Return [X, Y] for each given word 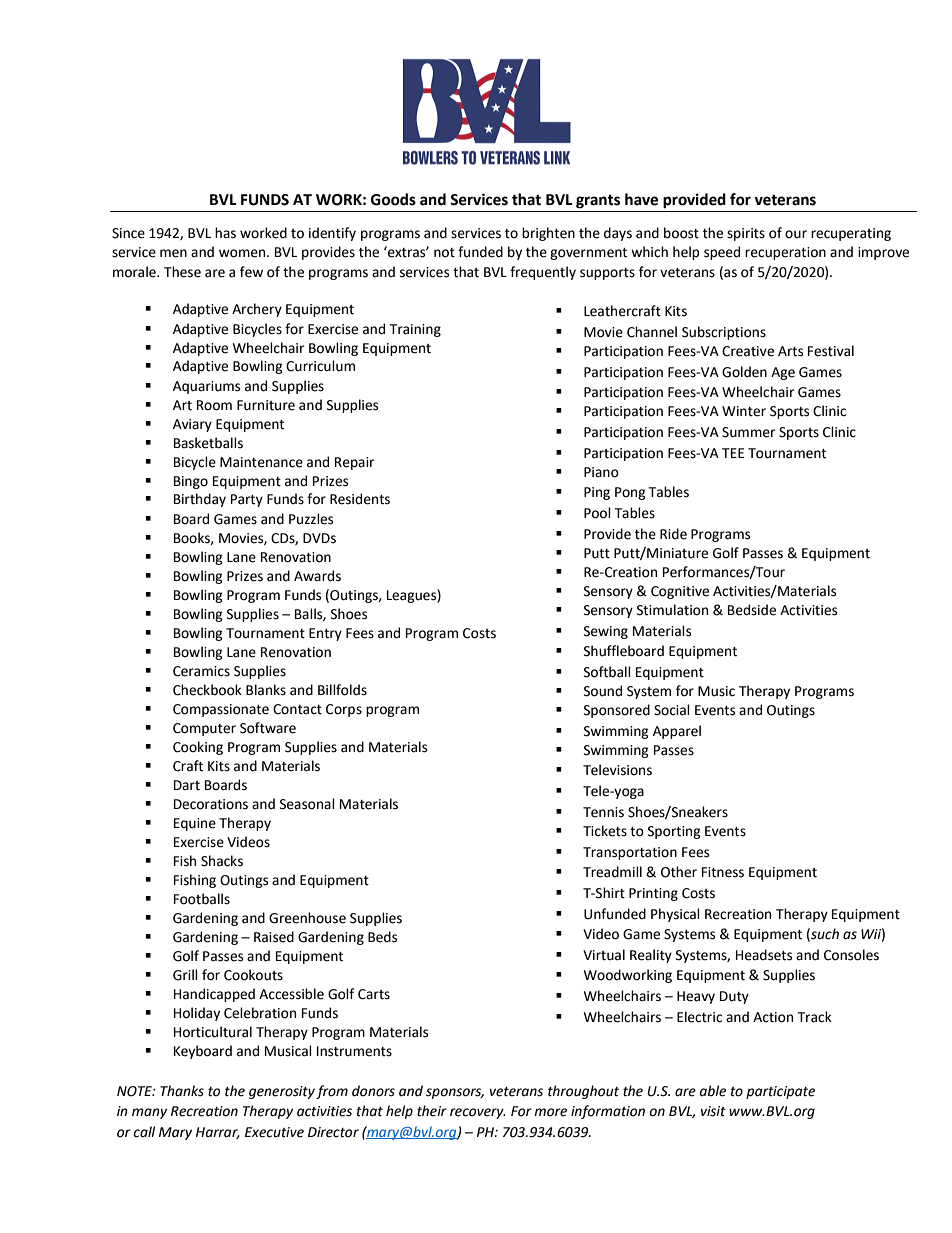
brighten [548, 234]
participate [780, 1092]
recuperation [785, 253]
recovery [478, 1113]
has [225, 233]
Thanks [182, 1091]
